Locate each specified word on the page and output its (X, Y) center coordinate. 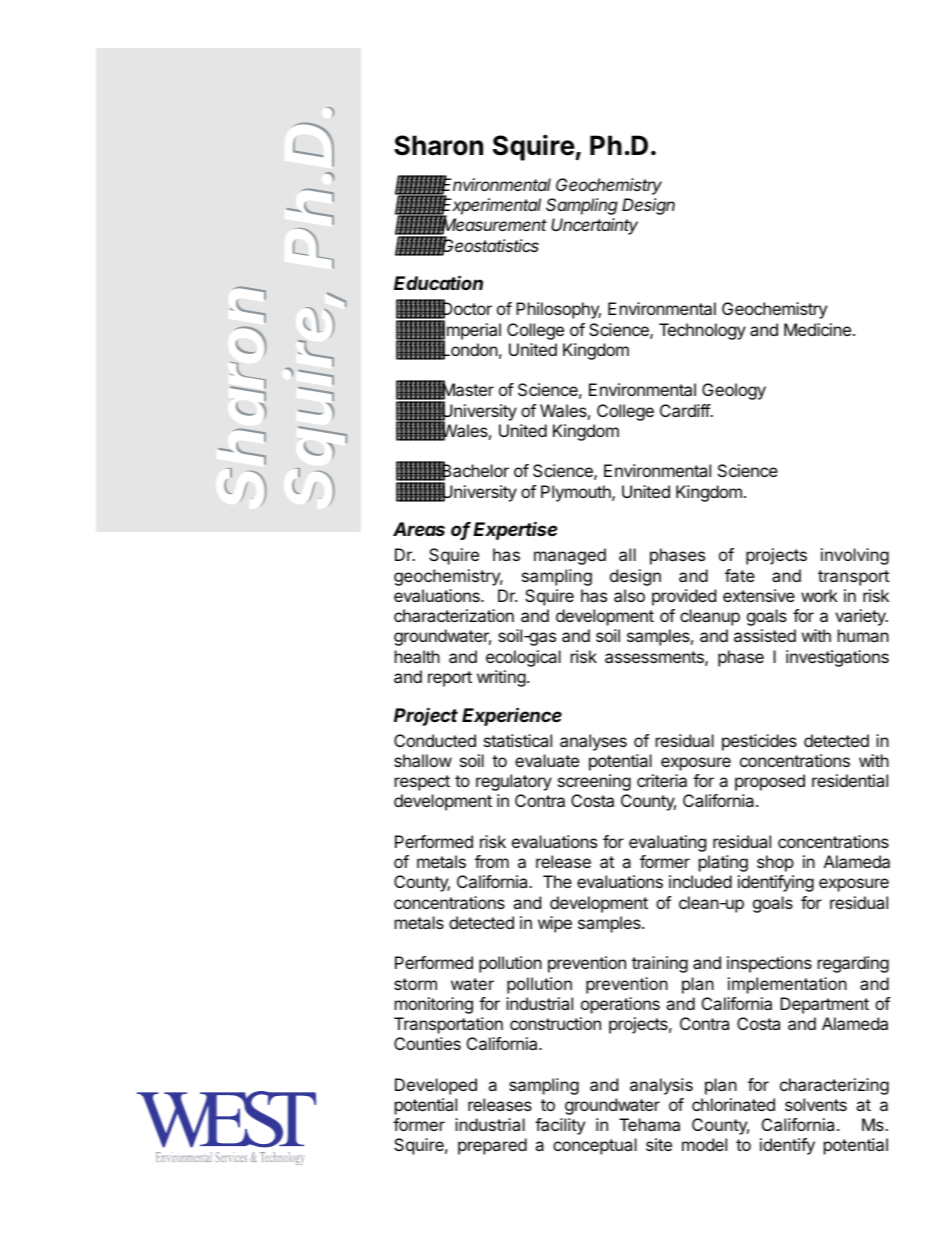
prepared (492, 1146)
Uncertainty (594, 226)
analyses (593, 742)
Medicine (817, 329)
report (450, 679)
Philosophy (558, 310)
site (659, 1144)
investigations (837, 658)
